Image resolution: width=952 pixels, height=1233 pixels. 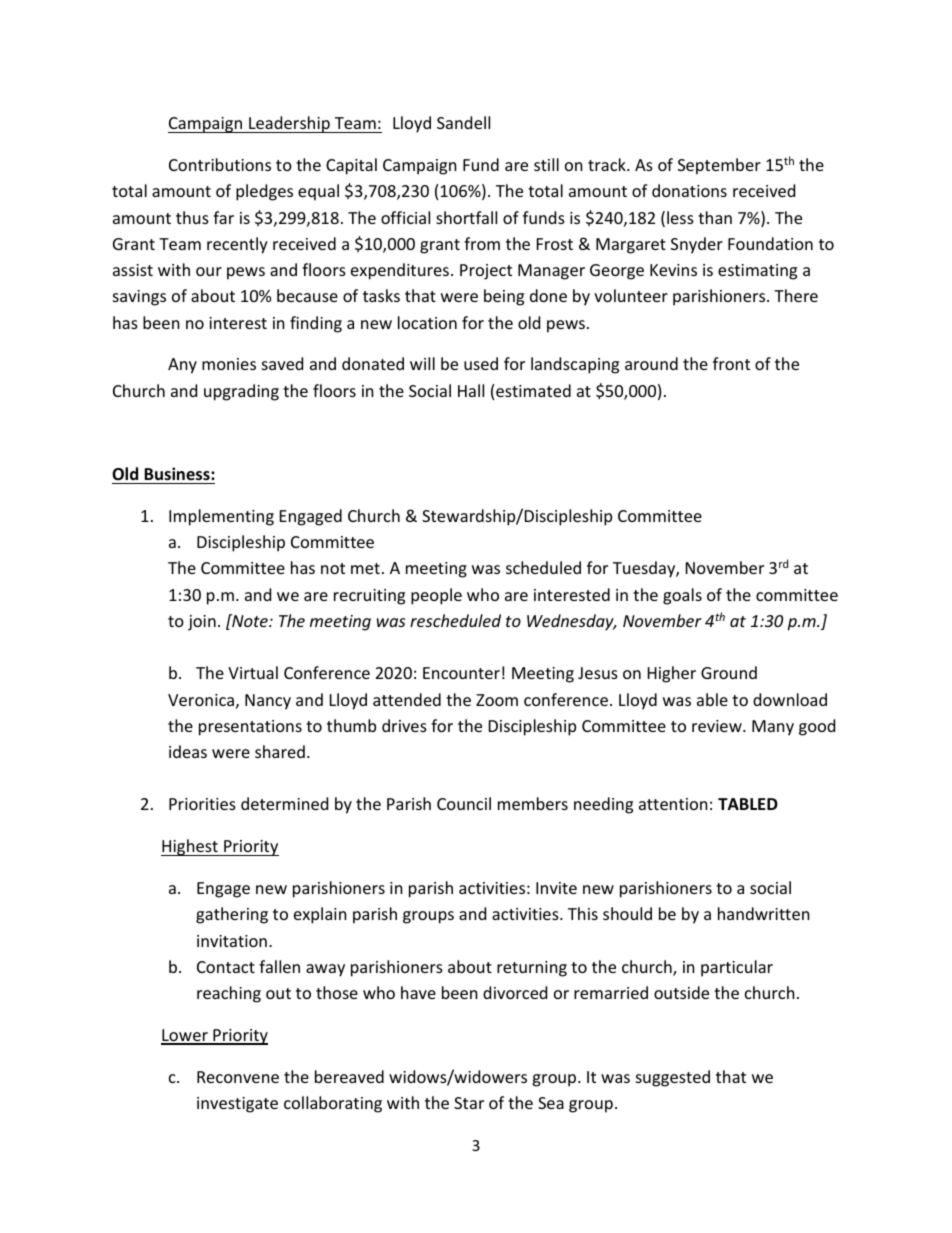 I want to click on join, so click(x=202, y=623).
